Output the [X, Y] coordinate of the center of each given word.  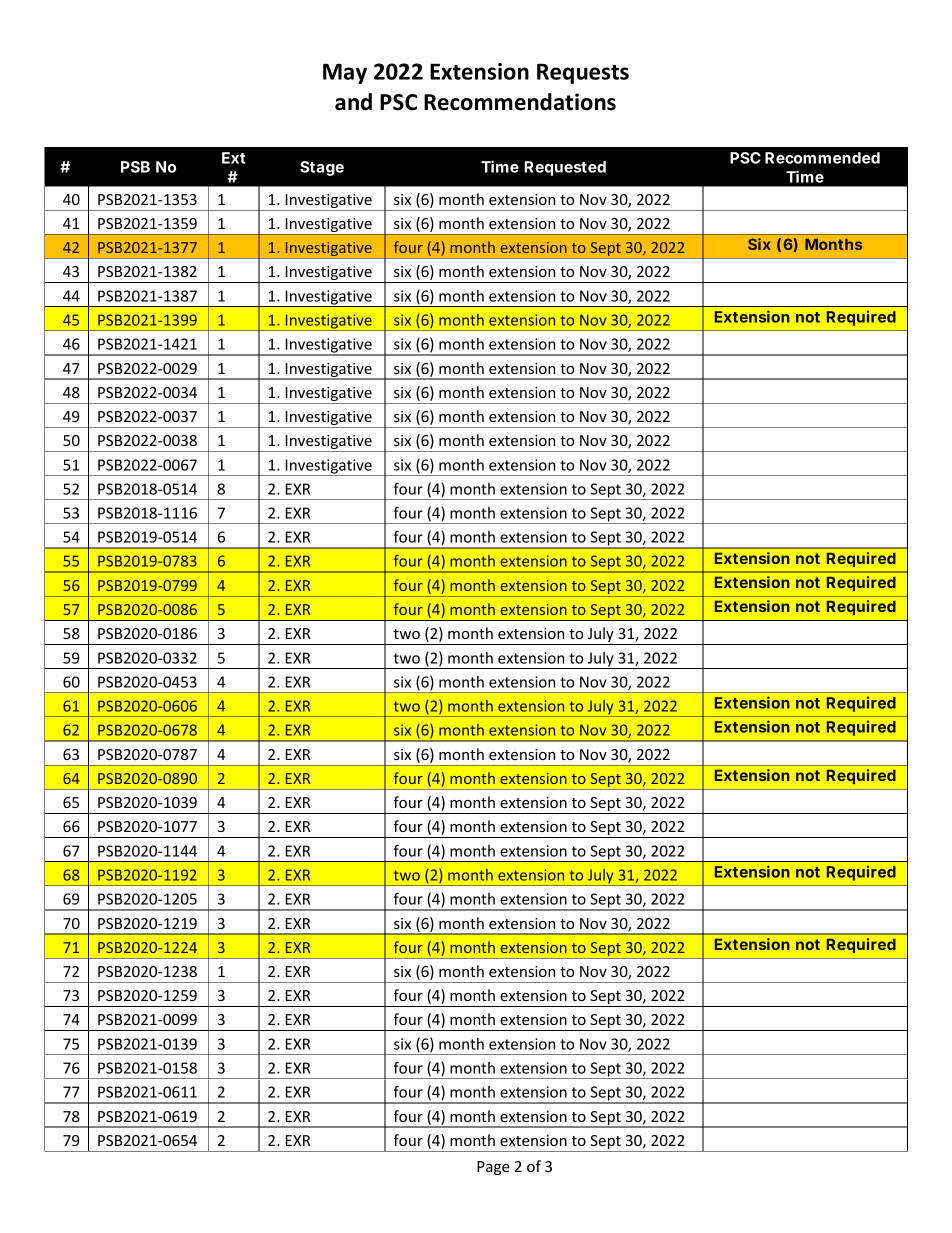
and [353, 102]
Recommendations [520, 102]
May [345, 73]
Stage [322, 168]
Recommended [822, 158]
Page [493, 1168]
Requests [583, 73]
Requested [565, 168]
